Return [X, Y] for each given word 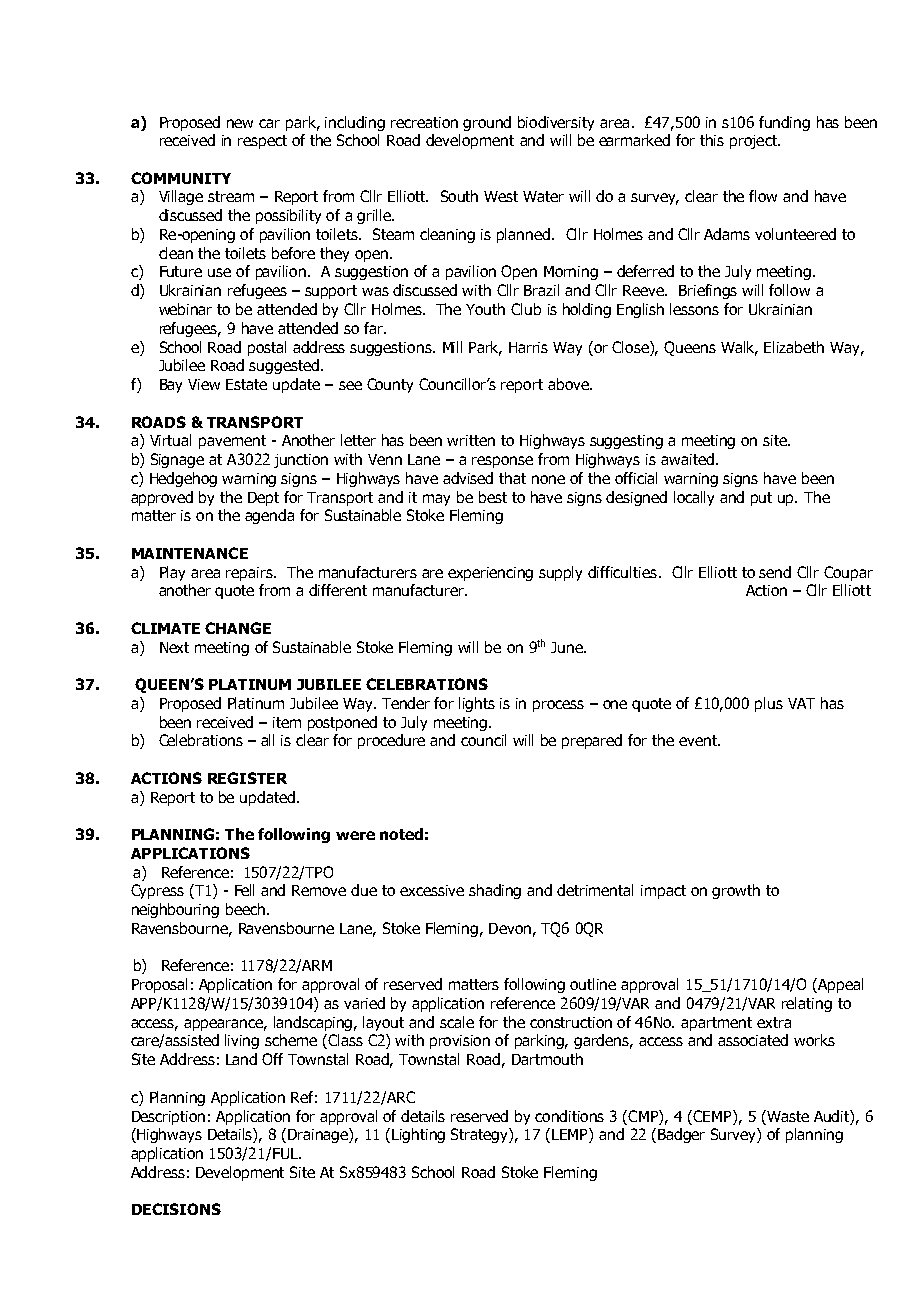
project [754, 142]
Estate [246, 384]
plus [769, 704]
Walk [739, 348]
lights [477, 704]
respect [262, 142]
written [471, 440]
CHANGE [238, 628]
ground [487, 123]
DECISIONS [176, 1209]
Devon [510, 928]
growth [736, 891]
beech [245, 909]
